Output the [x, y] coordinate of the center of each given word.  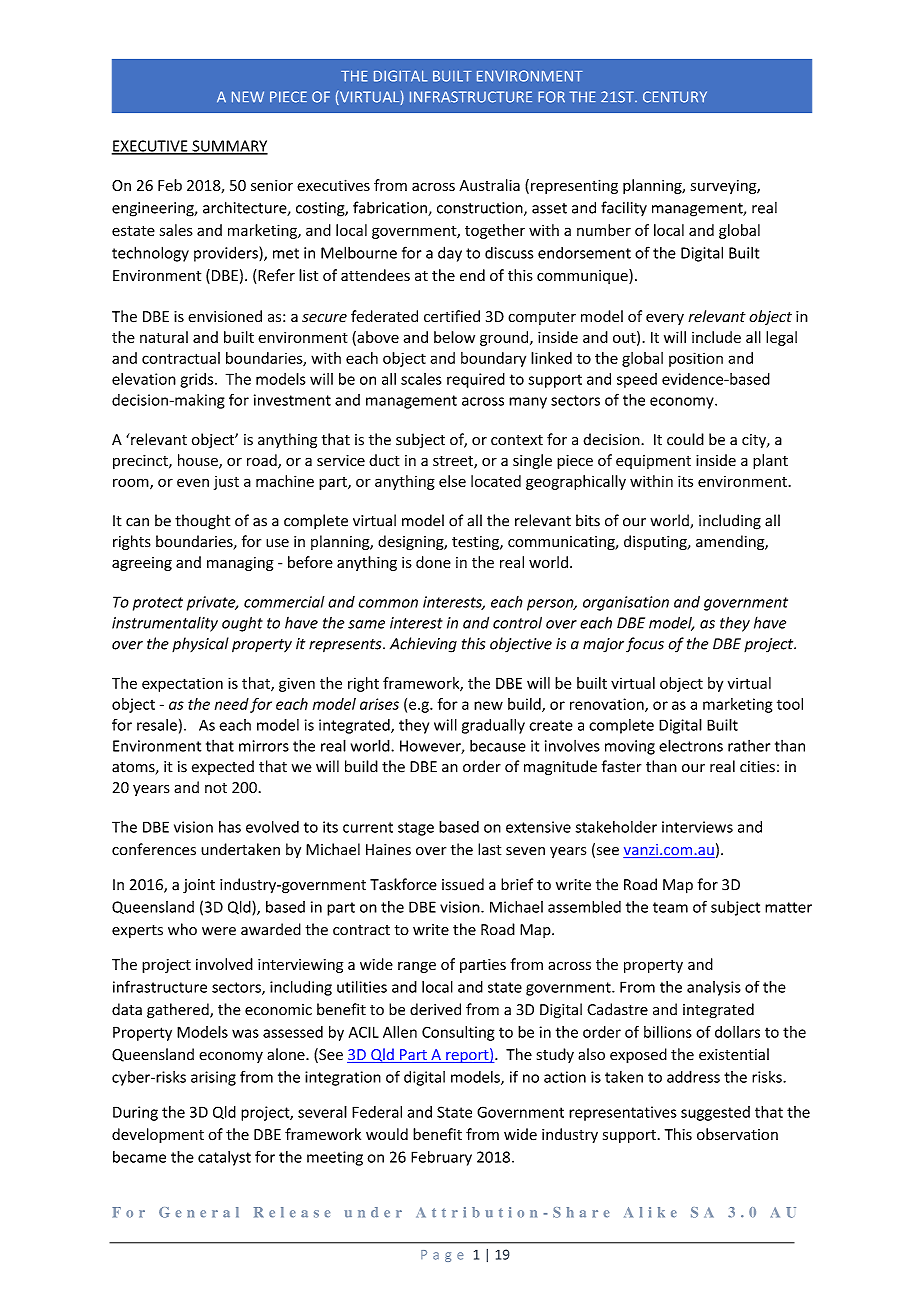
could [685, 439]
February [441, 1158]
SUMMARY [229, 147]
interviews [697, 827]
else [452, 481]
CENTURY [675, 97]
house [199, 461]
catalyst [224, 1158]
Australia [489, 185]
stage [416, 829]
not [216, 788]
